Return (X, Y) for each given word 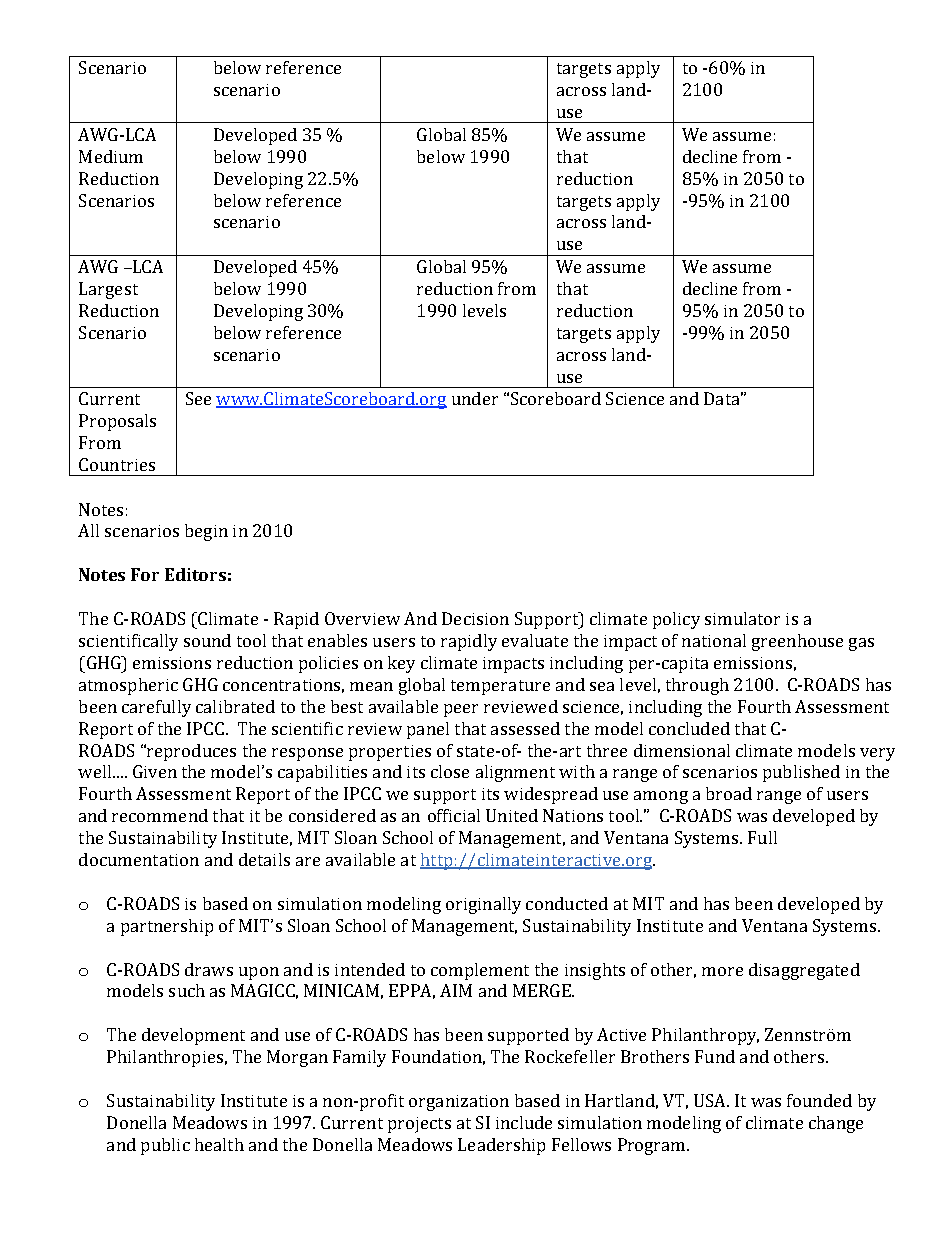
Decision (475, 618)
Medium (111, 156)
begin (206, 532)
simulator (742, 618)
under (475, 398)
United (512, 815)
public (165, 1146)
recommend (160, 815)
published (801, 773)
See (198, 398)
